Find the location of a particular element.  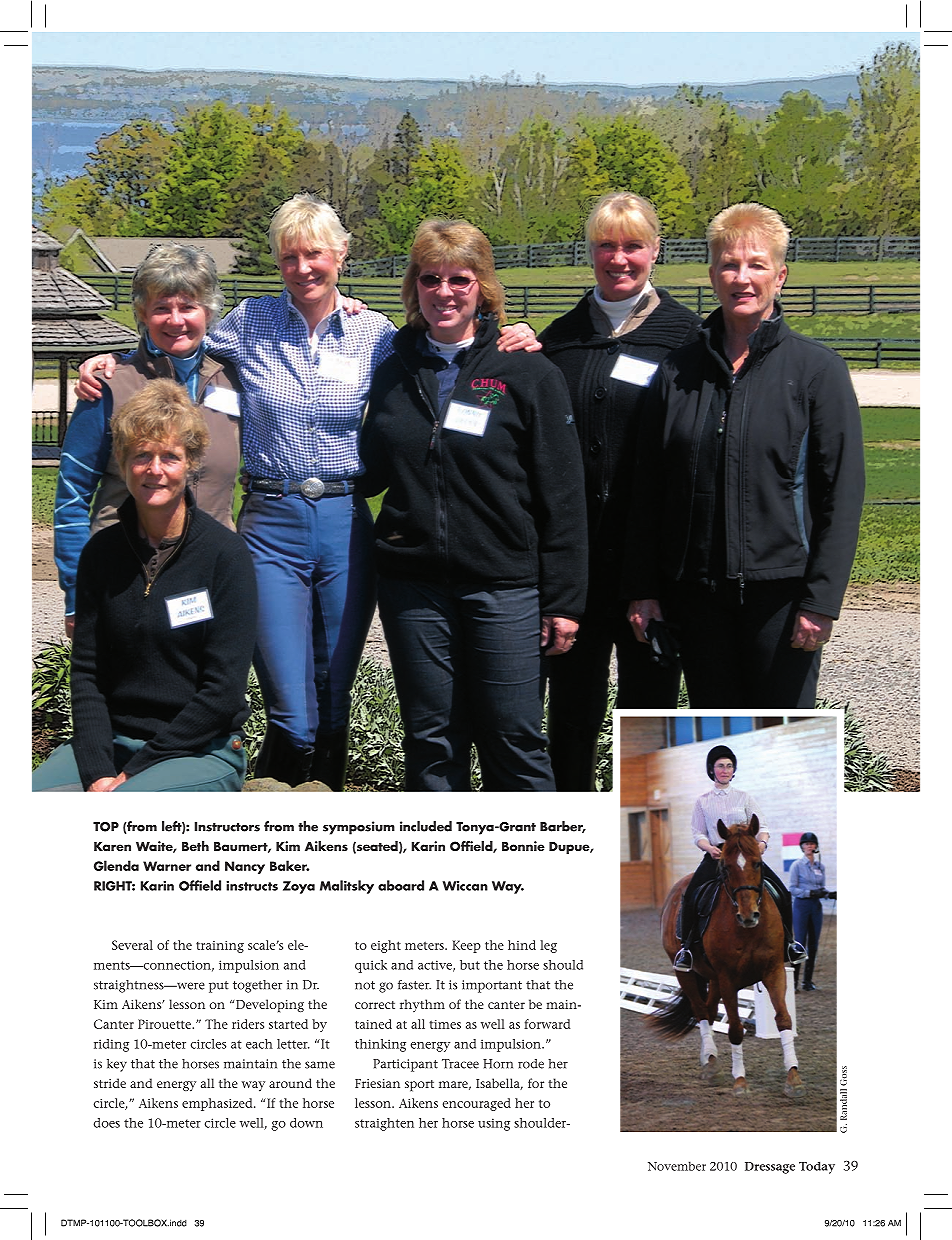

Dressage is located at coordinates (770, 1168).
